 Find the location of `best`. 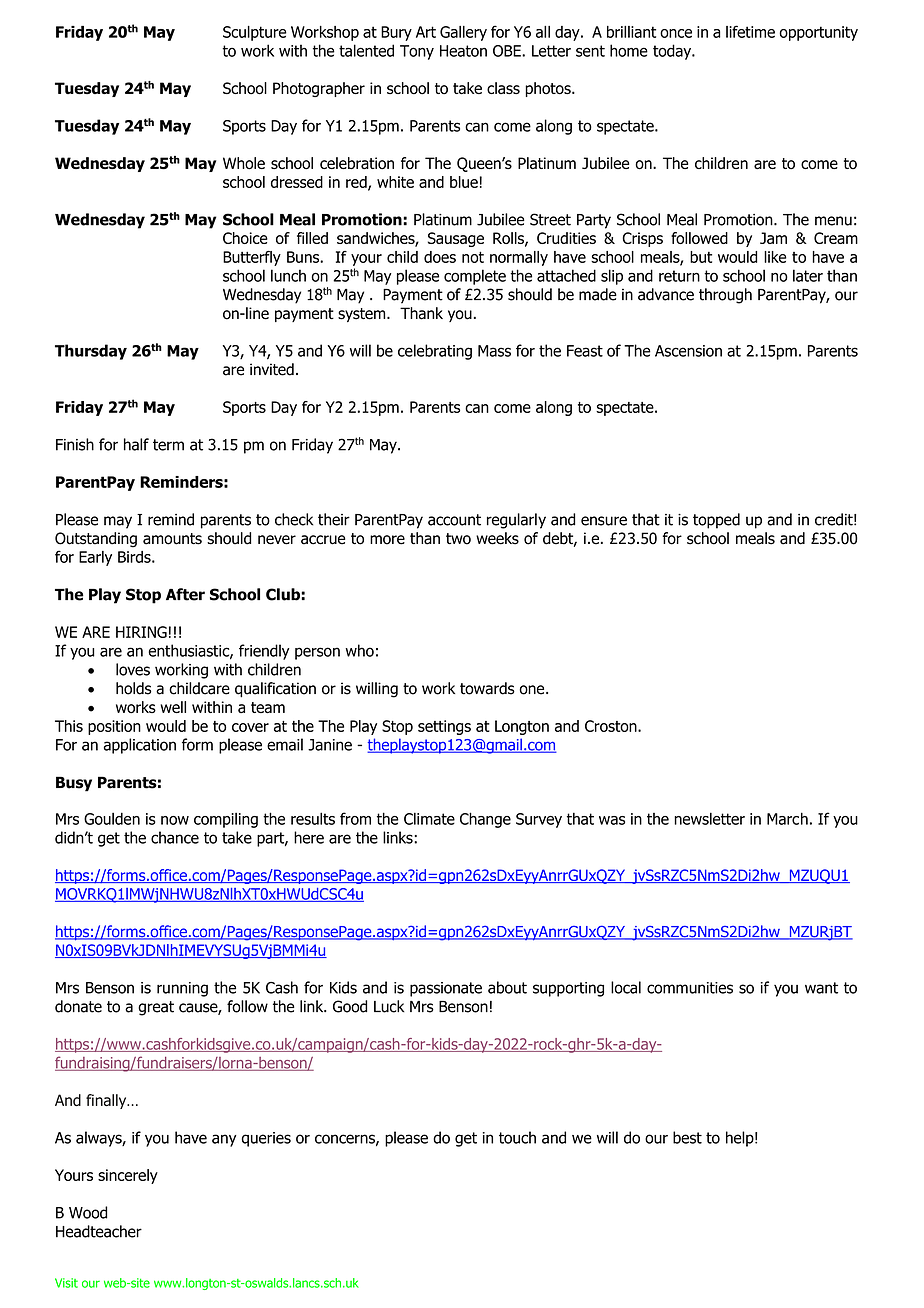

best is located at coordinates (687, 1137).
